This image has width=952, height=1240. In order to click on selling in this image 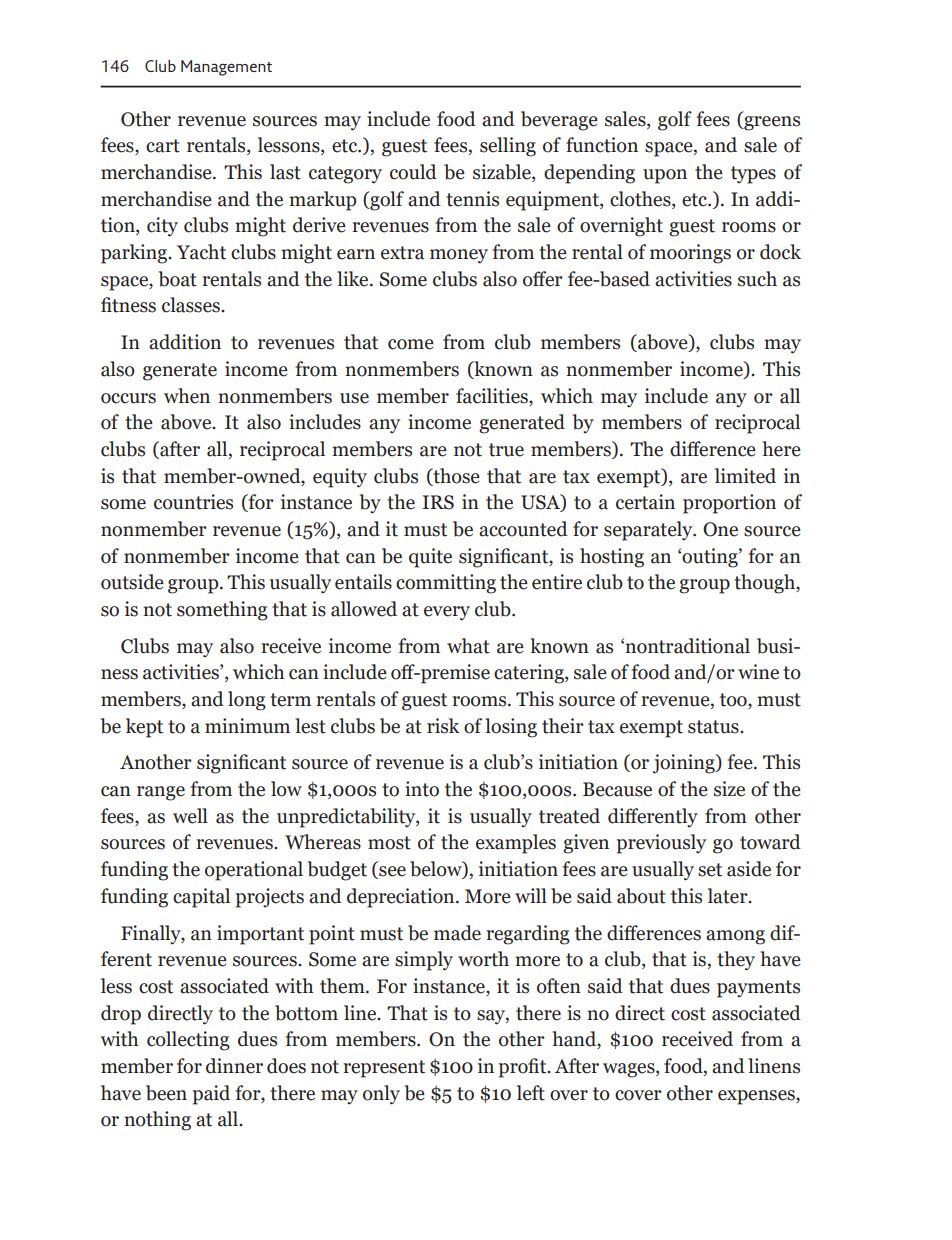, I will do `click(508, 147)`.
